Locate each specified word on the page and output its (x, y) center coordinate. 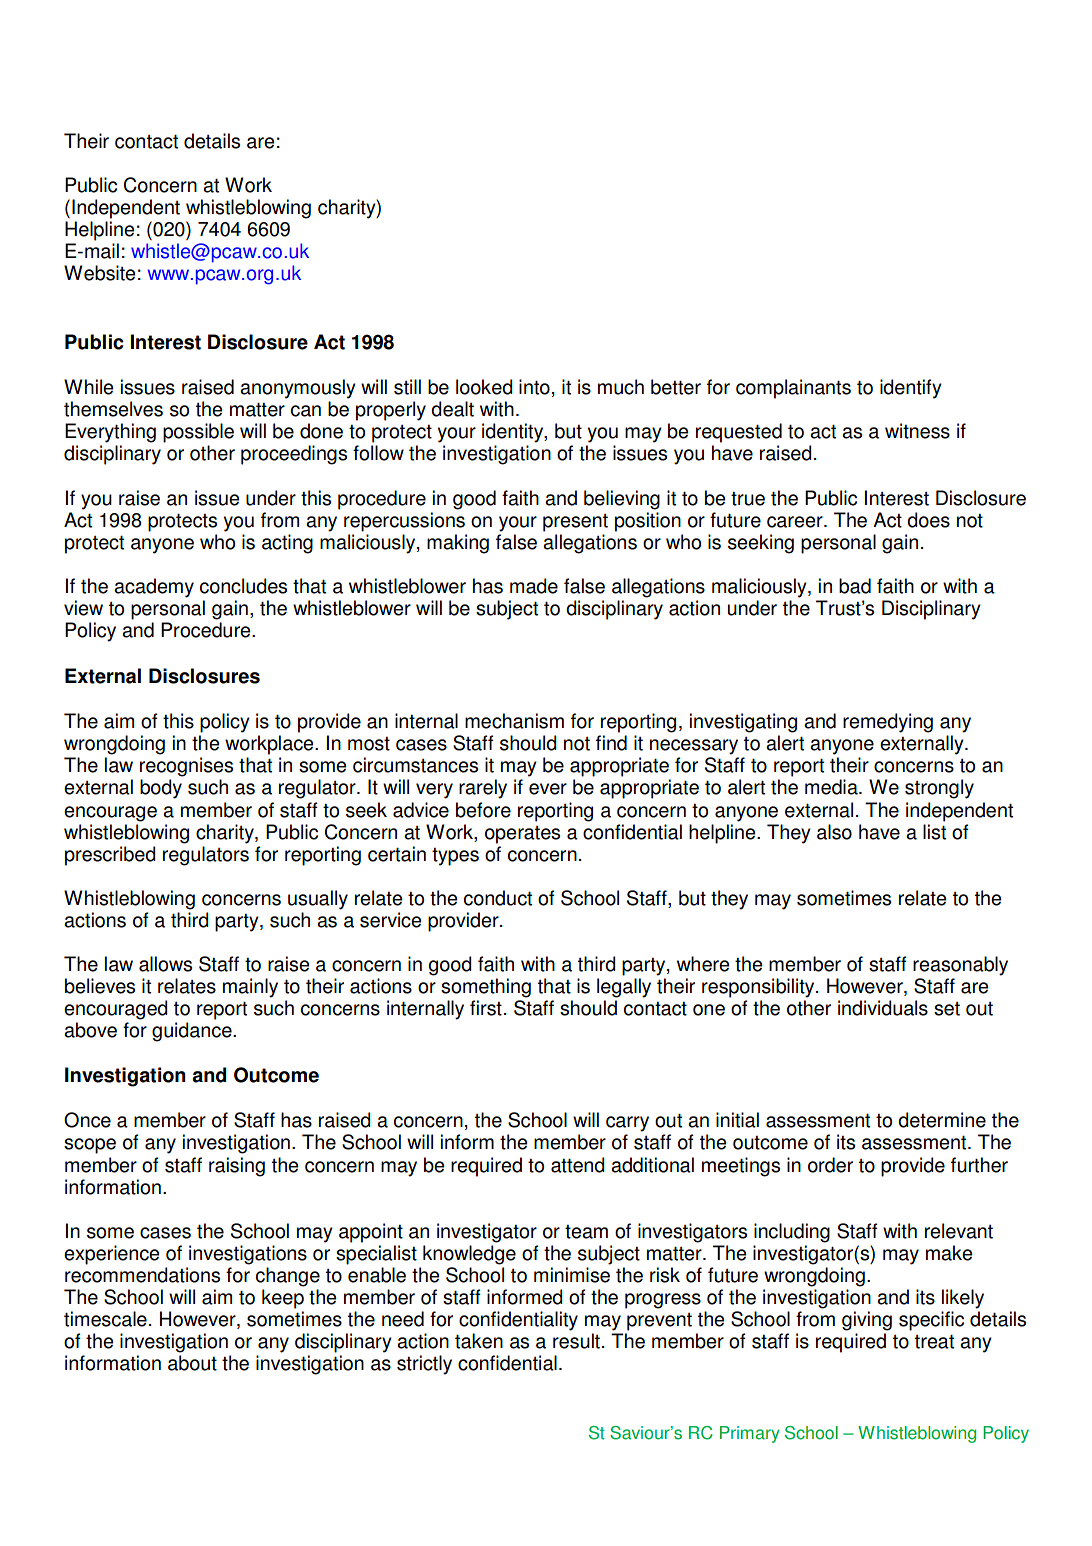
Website (99, 273)
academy (154, 588)
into (534, 387)
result (576, 1341)
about (192, 1363)
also (834, 832)
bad (855, 586)
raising (237, 1167)
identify (911, 389)
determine (942, 1120)
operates (522, 835)
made (534, 586)
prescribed (110, 856)
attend (578, 1165)
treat (934, 1341)
